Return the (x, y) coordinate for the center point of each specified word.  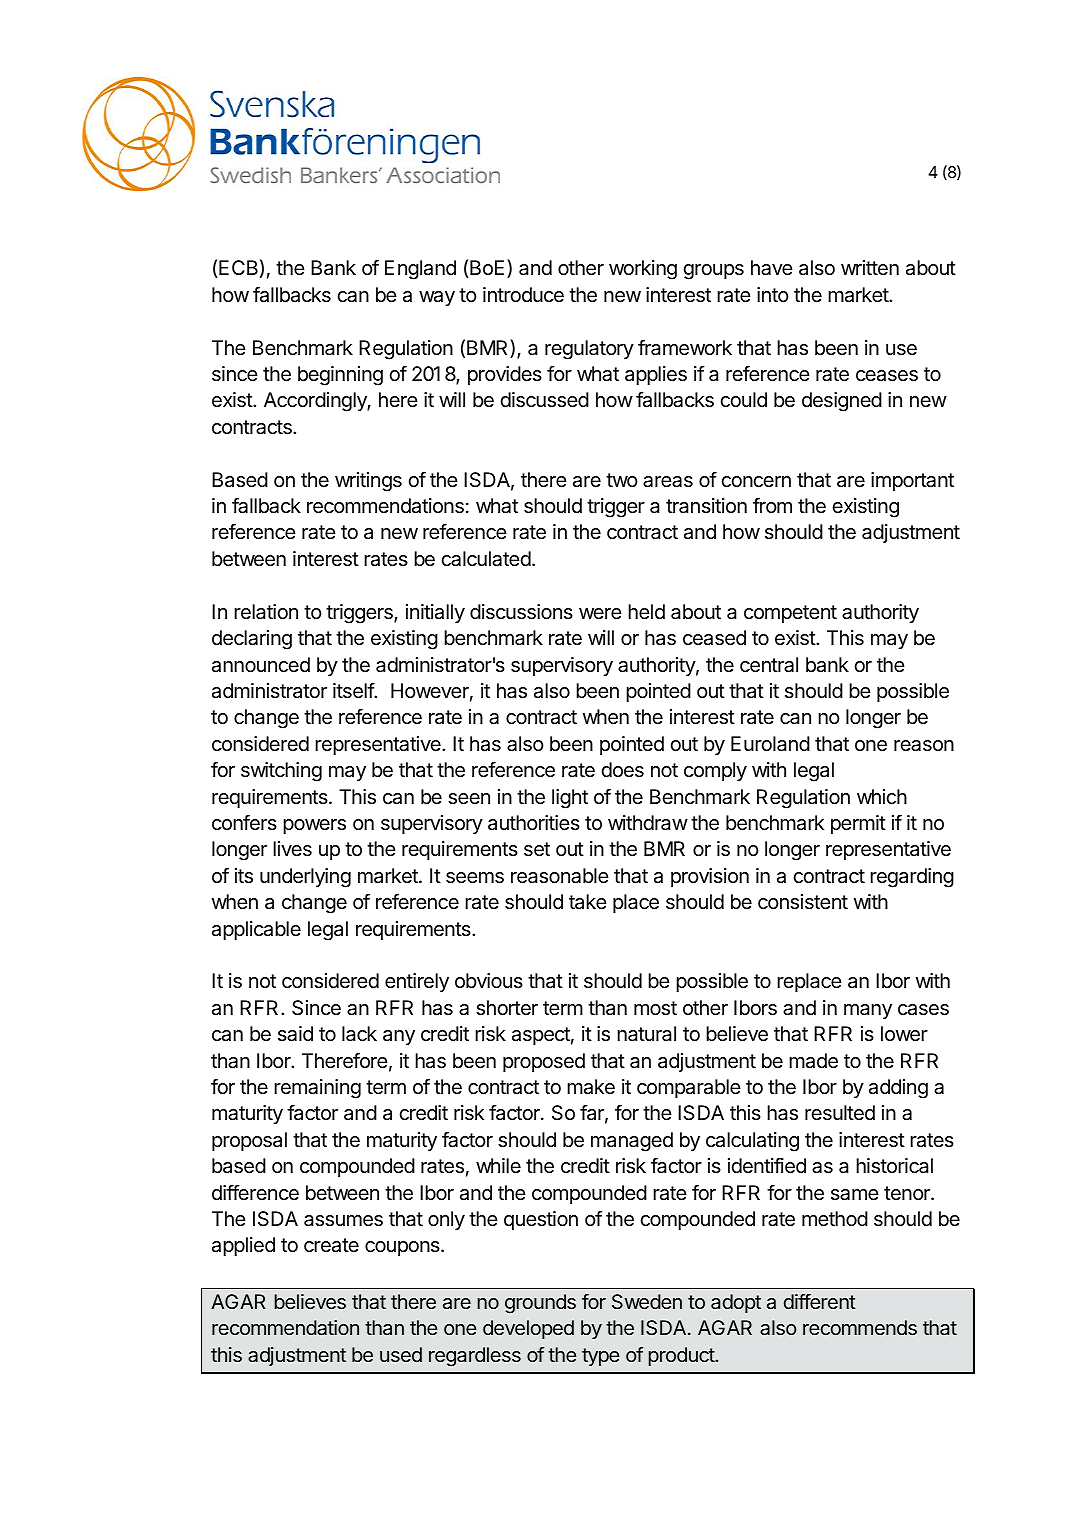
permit (858, 824)
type (600, 1357)
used (401, 1354)
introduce (523, 294)
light (570, 799)
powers (314, 826)
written (870, 267)
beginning (340, 376)
